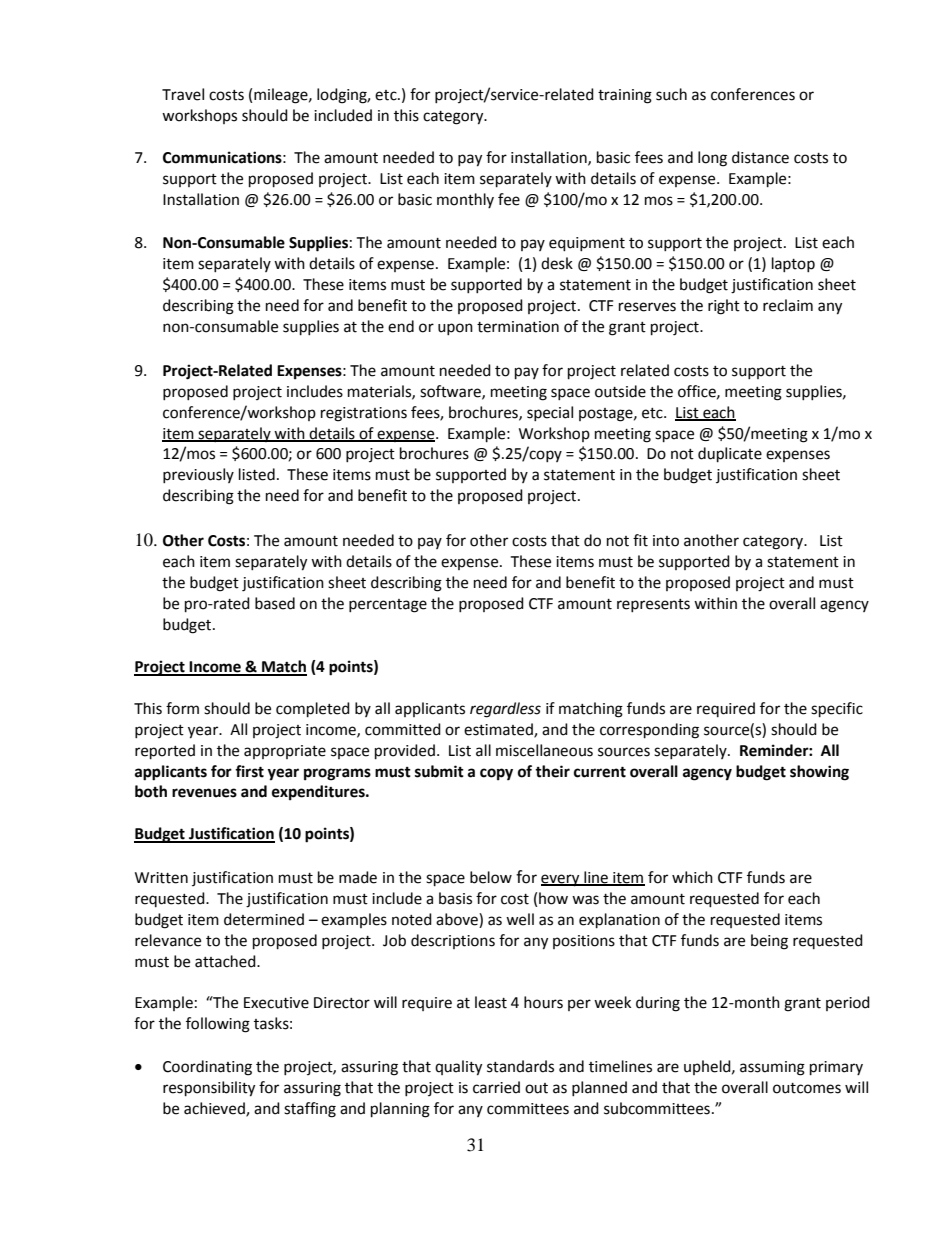  What do you see at coordinates (183, 94) in the document?
I see `Travel` at bounding box center [183, 94].
